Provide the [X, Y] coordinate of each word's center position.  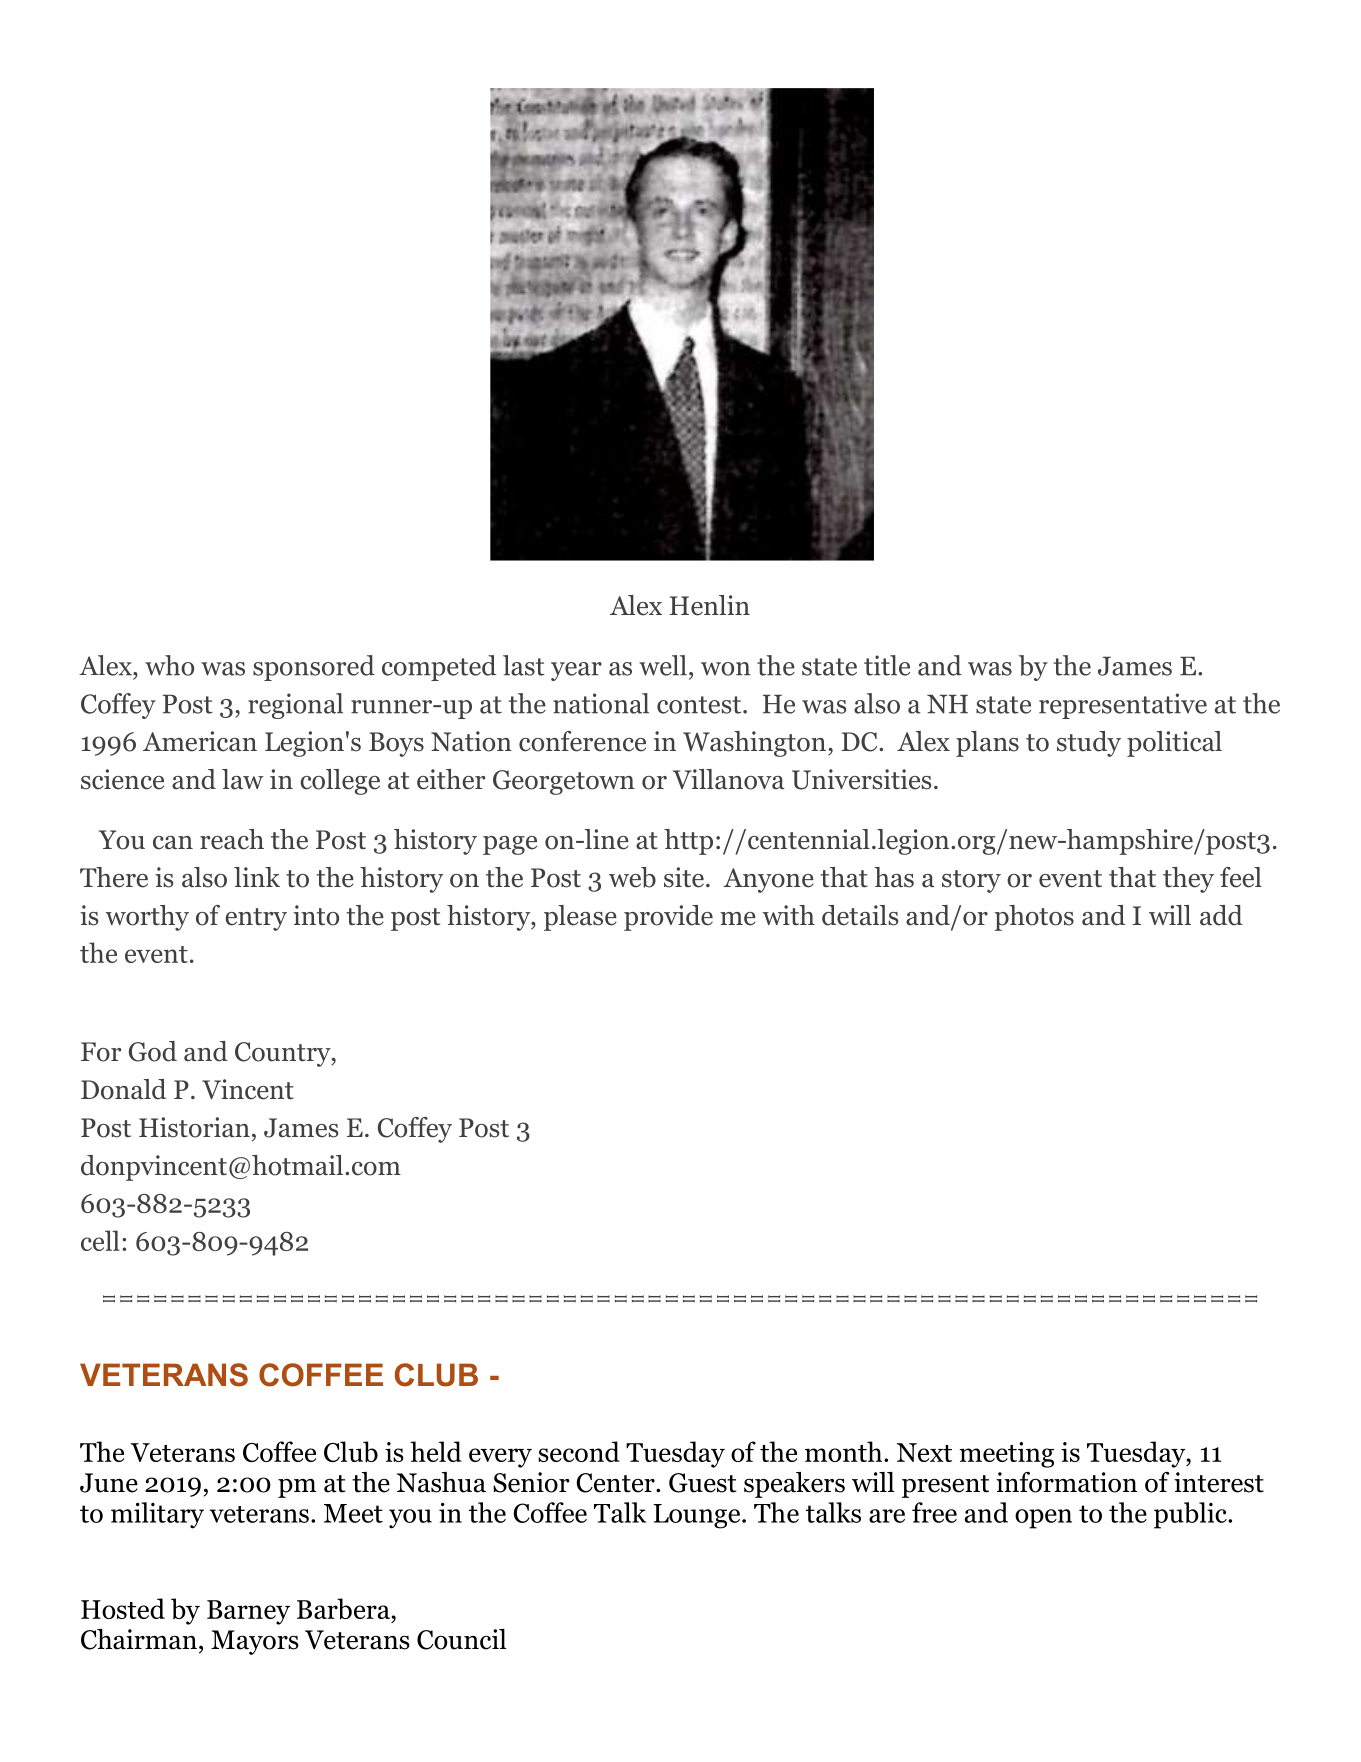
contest [700, 705]
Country [284, 1054]
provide [668, 918]
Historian [194, 1127]
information [1066, 1482]
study [1089, 744]
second [579, 1451]
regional [295, 706]
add [1221, 915]
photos [1034, 918]
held [436, 1451]
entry [256, 919]
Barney [248, 1612]
